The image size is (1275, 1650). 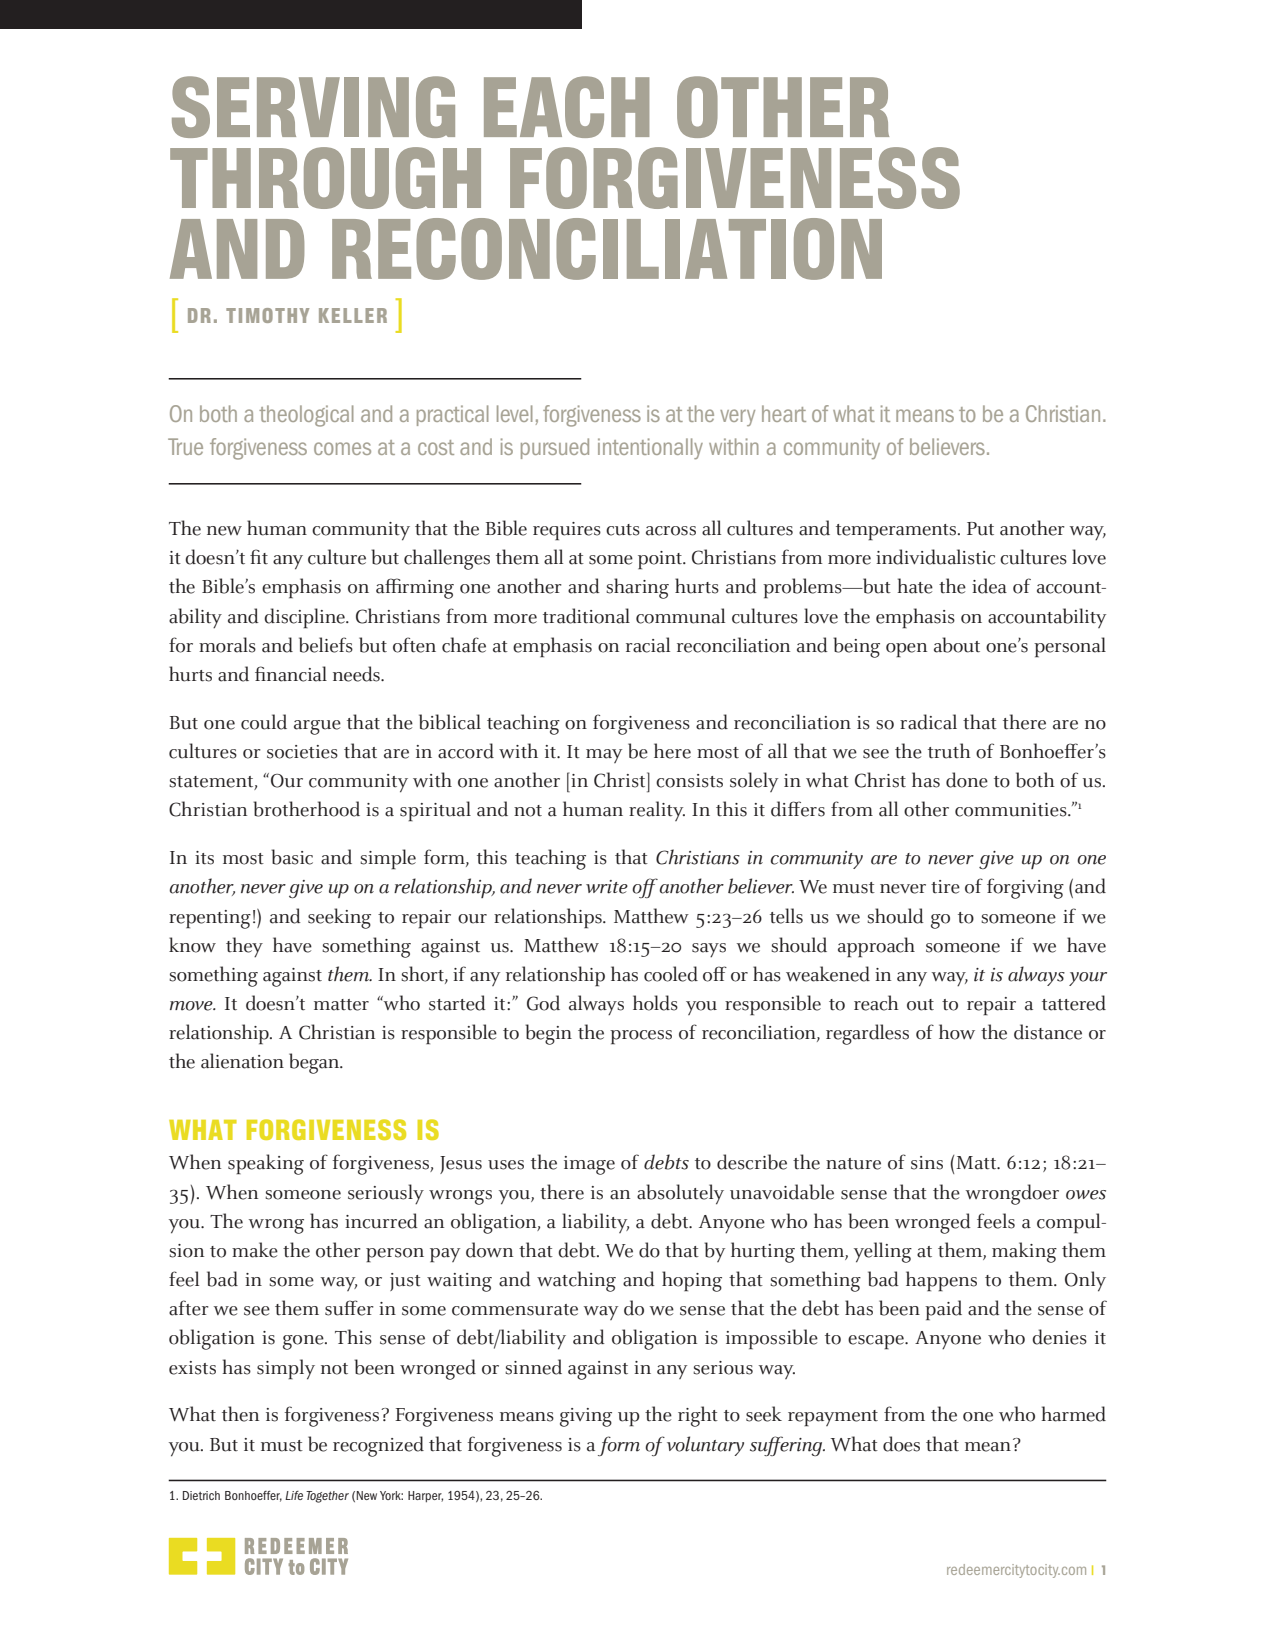 What do you see at coordinates (294, 1495) in the screenshot?
I see `Life` at bounding box center [294, 1495].
